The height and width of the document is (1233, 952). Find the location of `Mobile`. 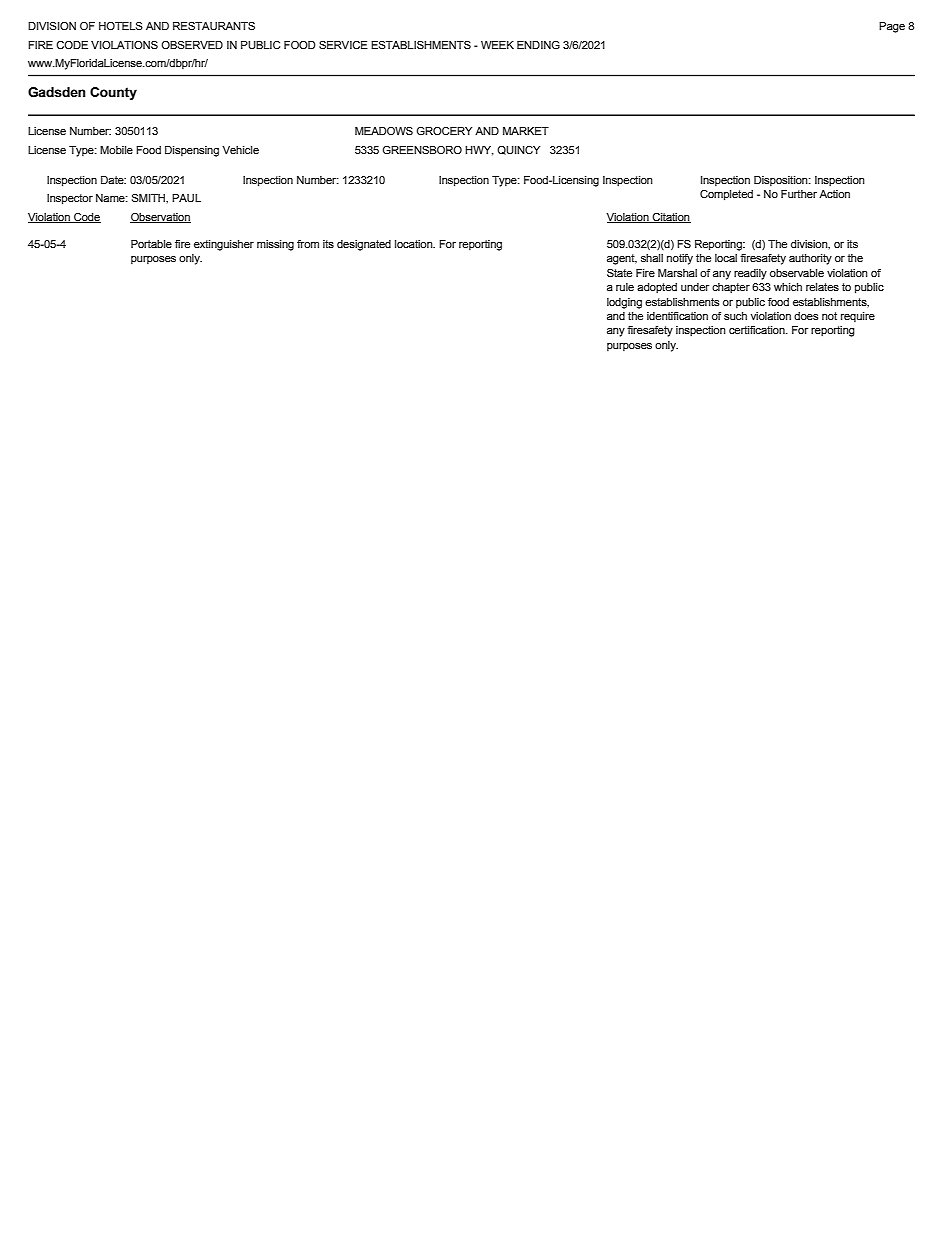

Mobile is located at coordinates (116, 150).
